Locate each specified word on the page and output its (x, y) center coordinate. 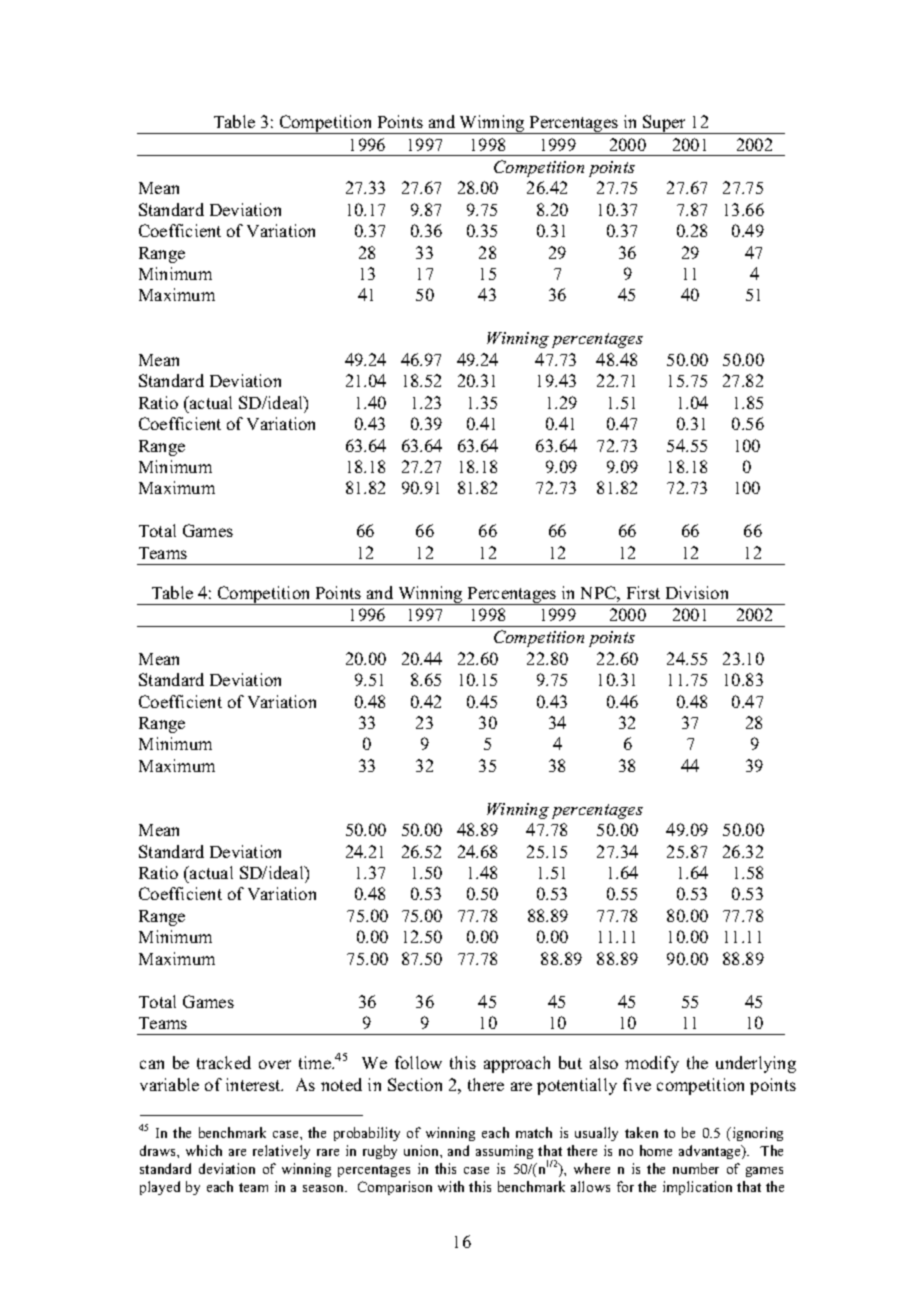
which (204, 1150)
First (643, 592)
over (275, 1064)
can (152, 1064)
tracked (224, 1062)
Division (697, 592)
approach (517, 1064)
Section (415, 1084)
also (604, 1062)
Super (665, 124)
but (570, 1062)
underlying (756, 1064)
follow (418, 1062)
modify (652, 1064)
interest (254, 1084)
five (637, 1084)
